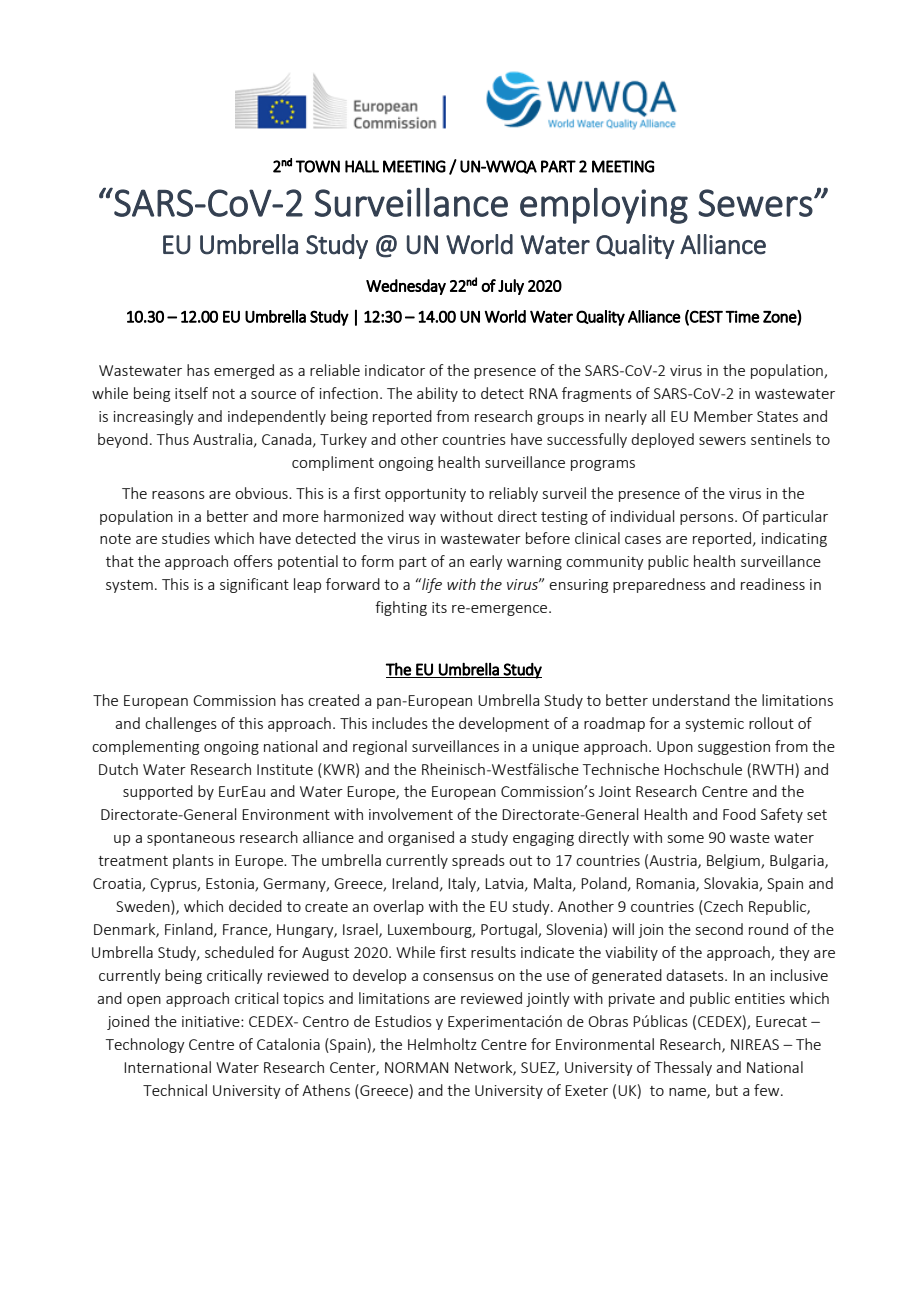 This screenshot has height=1308, width=924. I want to click on itself, so click(191, 393).
